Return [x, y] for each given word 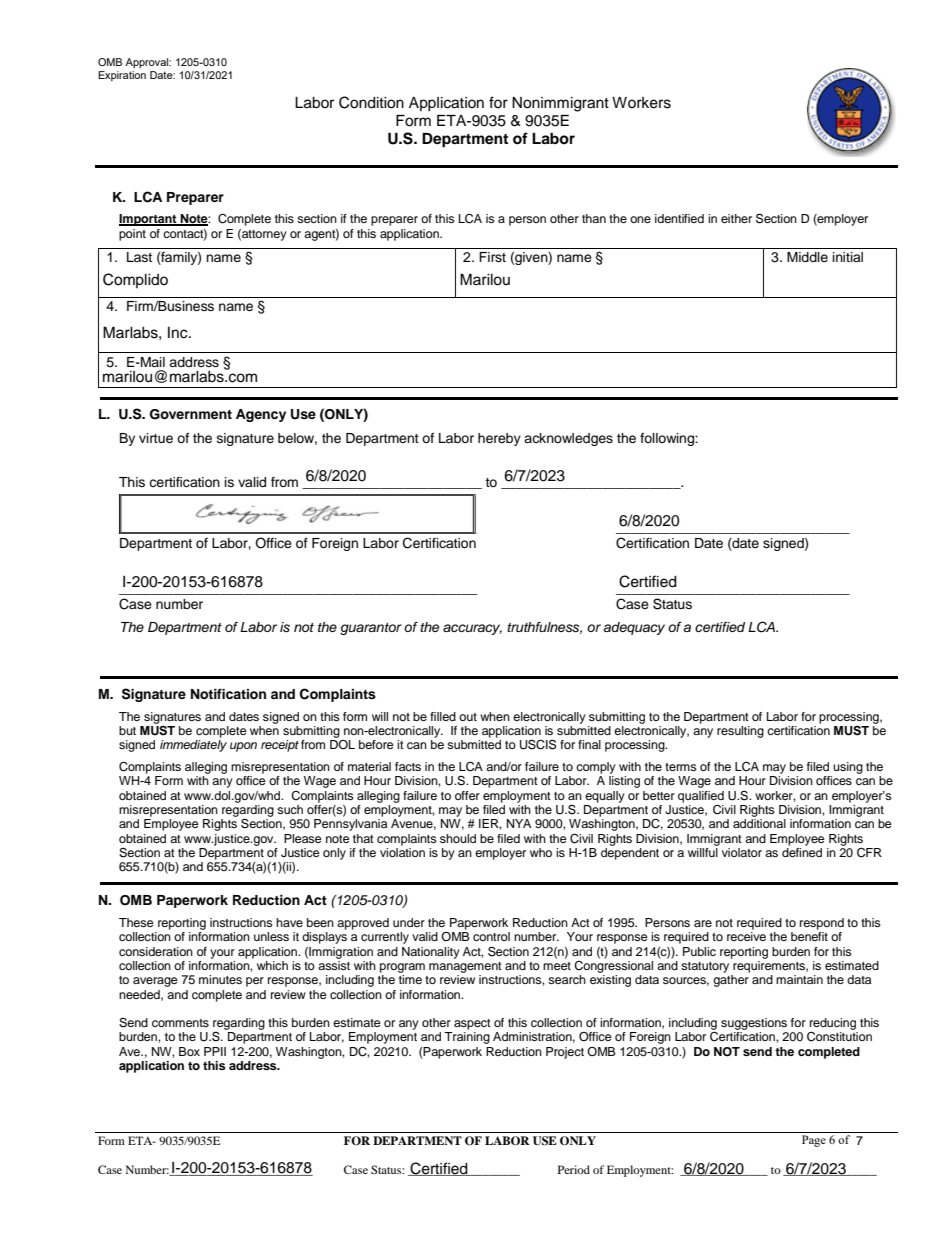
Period [574, 1169]
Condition [371, 102]
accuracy [472, 629]
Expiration [122, 76]
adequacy [634, 628]
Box [189, 1051]
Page [814, 1141]
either [736, 218]
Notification [228, 694]
